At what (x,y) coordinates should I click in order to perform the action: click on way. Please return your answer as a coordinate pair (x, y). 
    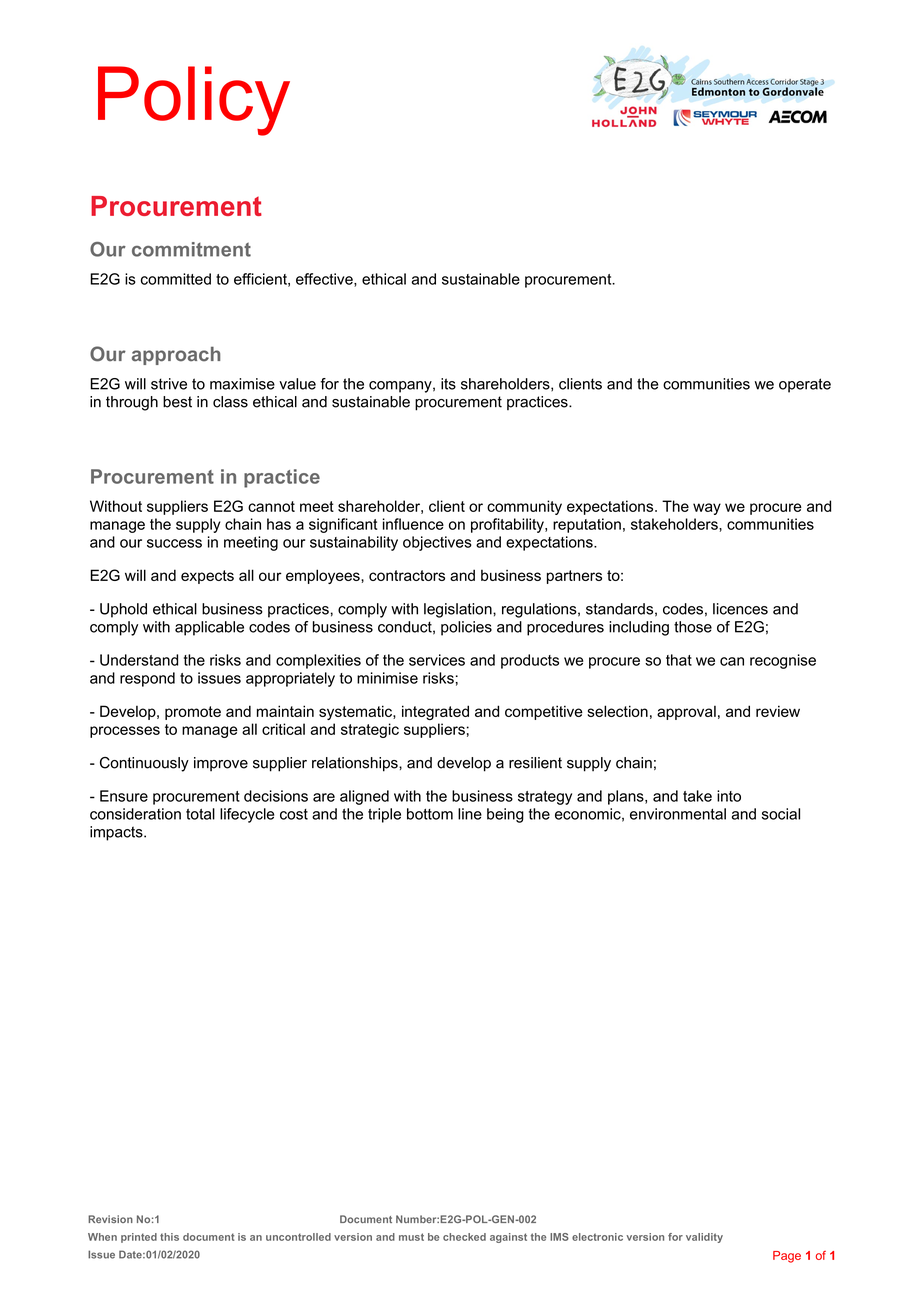
    Looking at the image, I should click on (707, 509).
